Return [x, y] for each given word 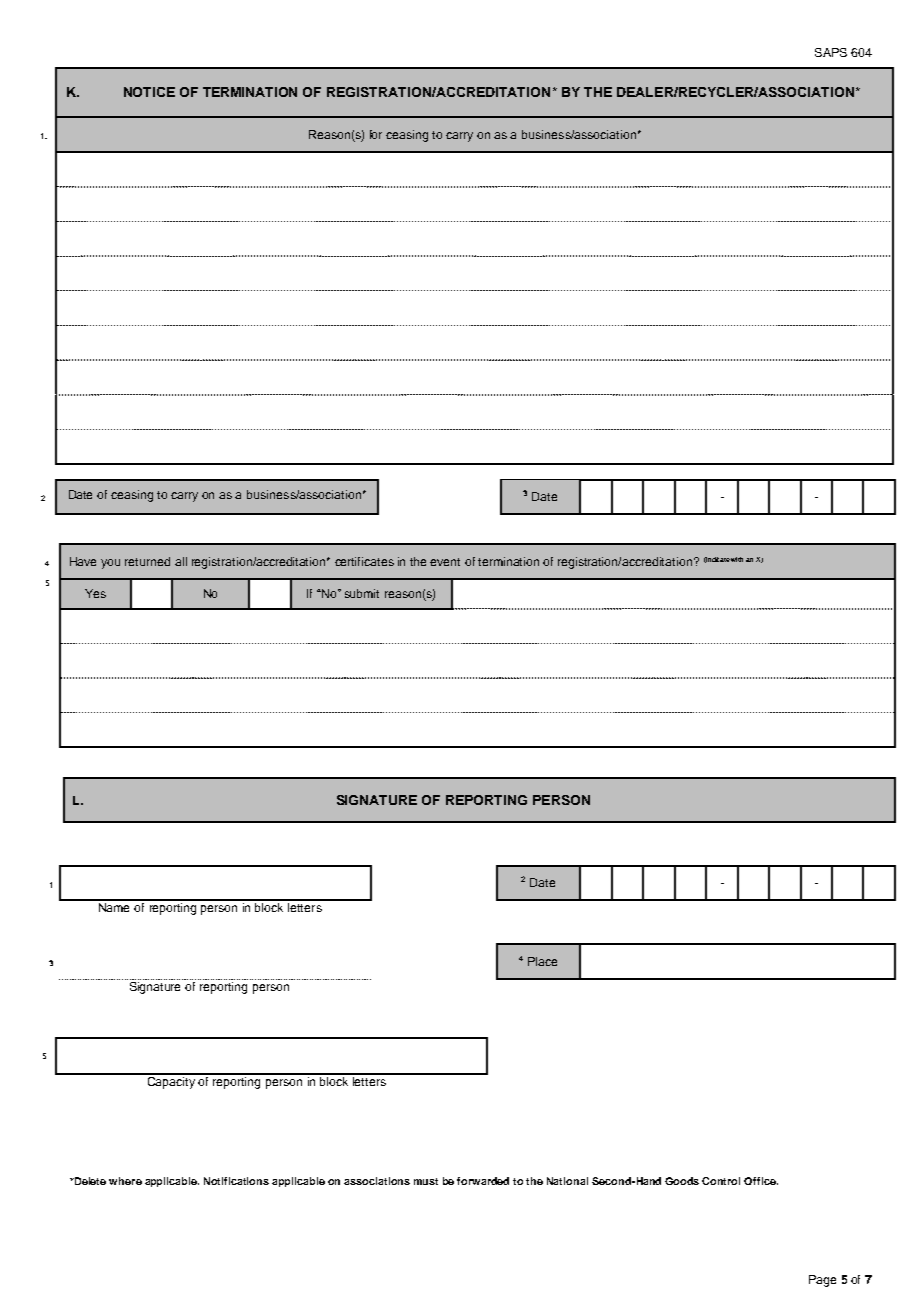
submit [362, 593]
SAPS [831, 52]
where [125, 1181]
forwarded [483, 1181]
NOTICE [149, 92]
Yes [95, 593]
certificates [364, 561]
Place [542, 961]
